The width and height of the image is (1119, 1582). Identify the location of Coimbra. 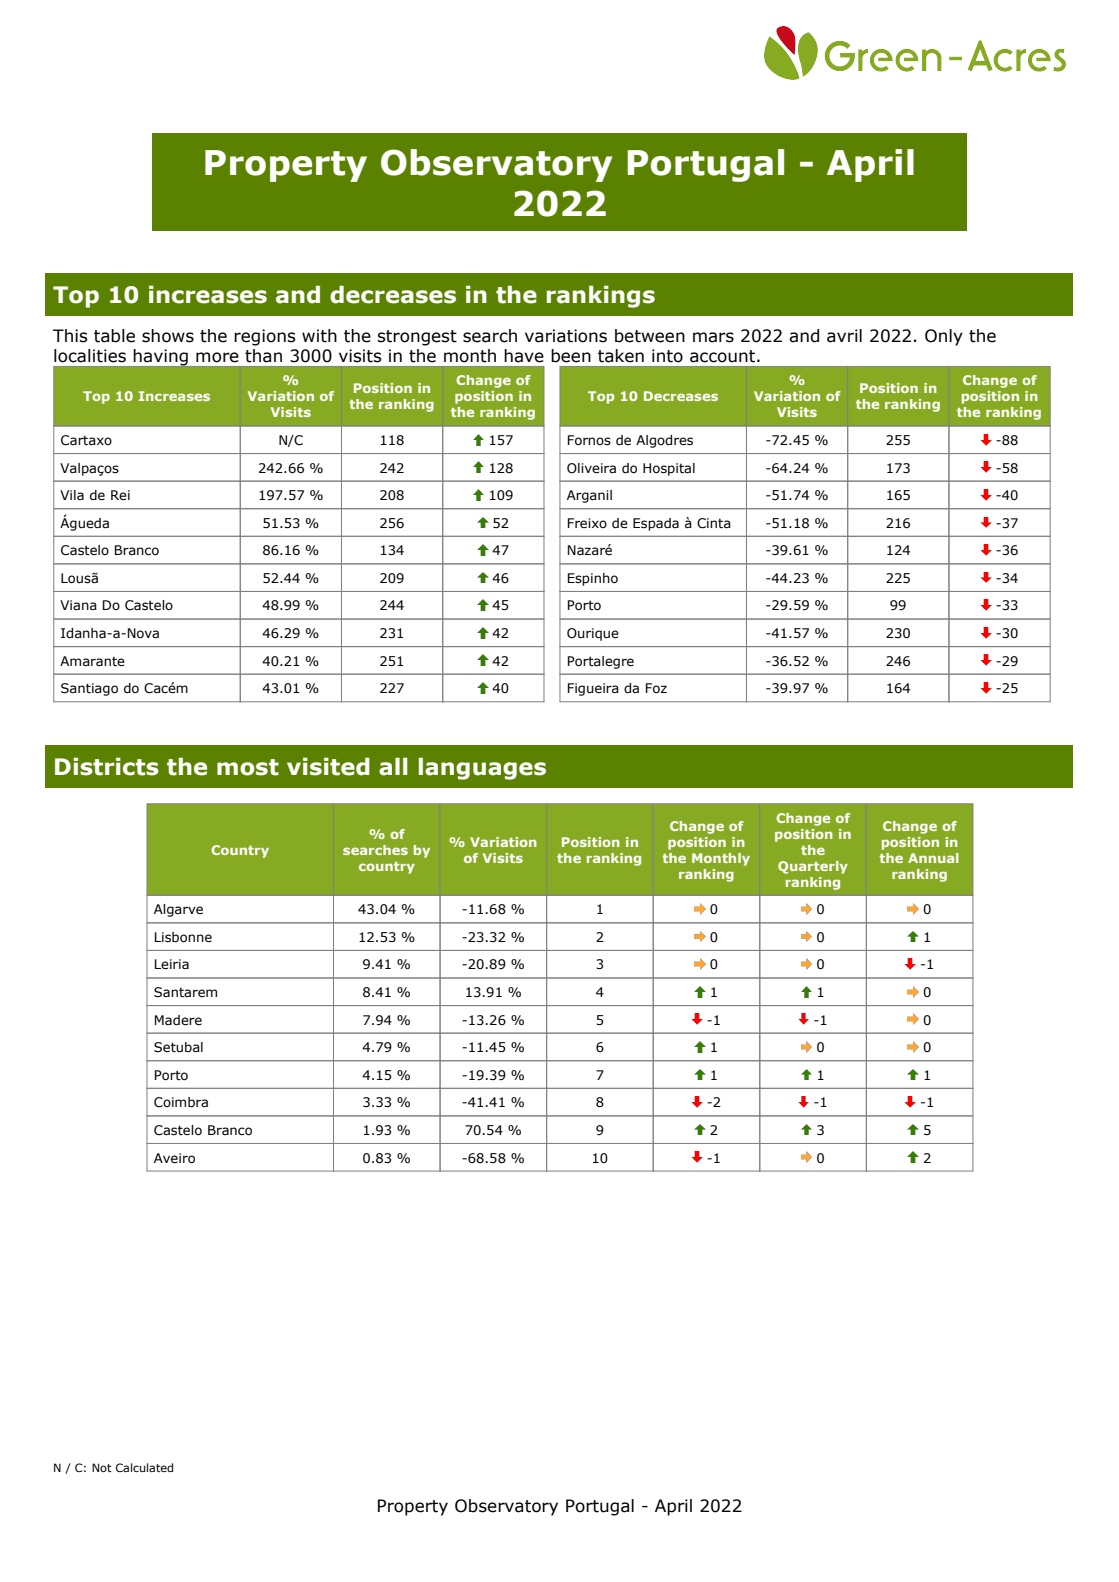
(181, 1102).
